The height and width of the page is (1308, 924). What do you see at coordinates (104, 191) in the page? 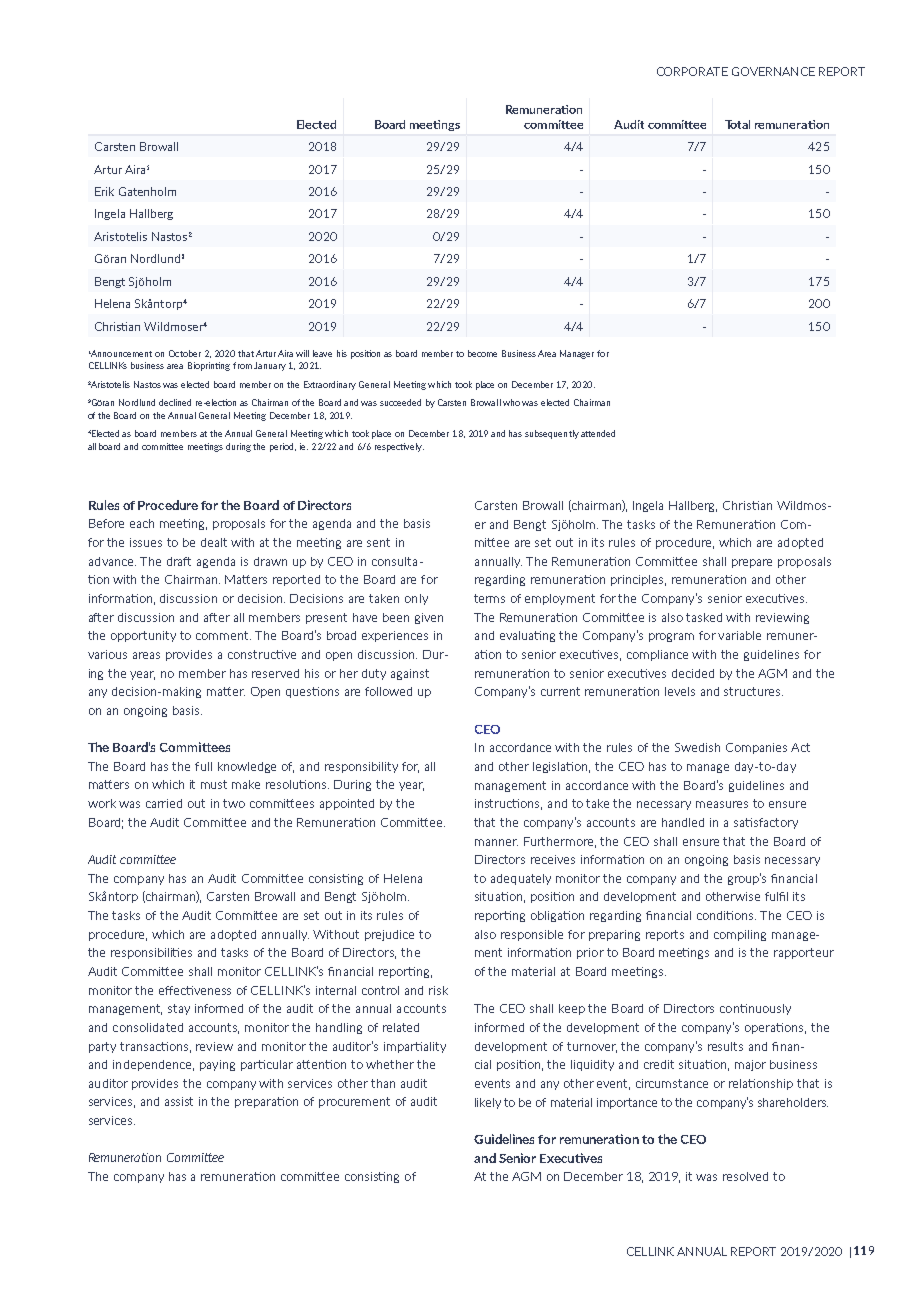
I see `Erik` at bounding box center [104, 191].
